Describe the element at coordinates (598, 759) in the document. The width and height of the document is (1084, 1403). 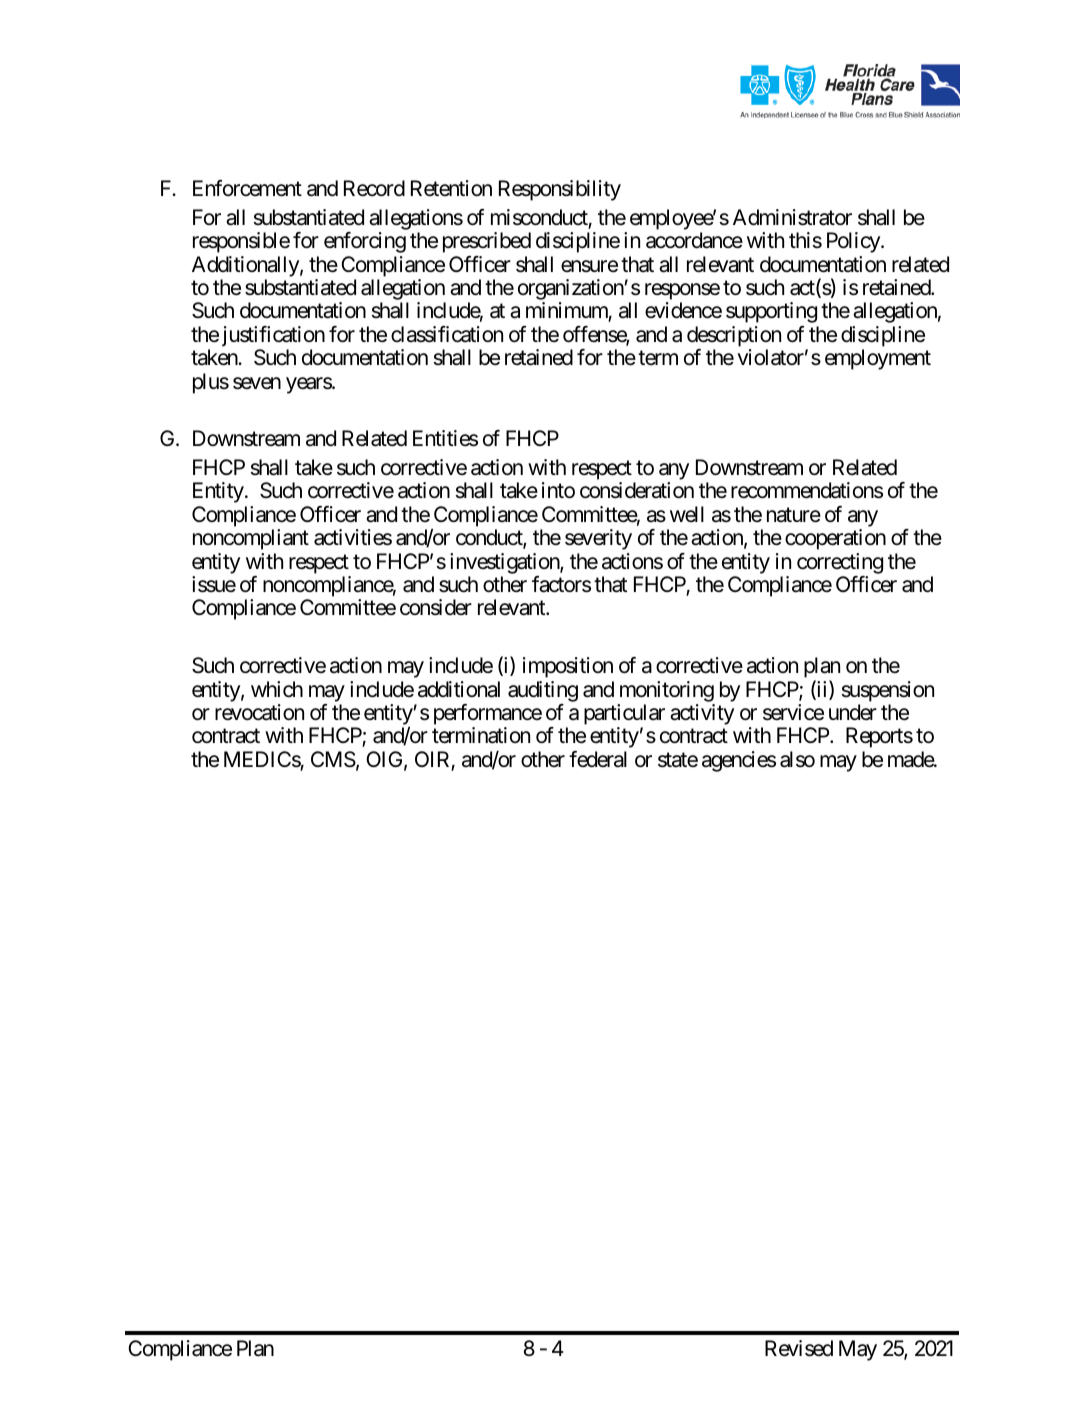
I see `federal` at that location.
